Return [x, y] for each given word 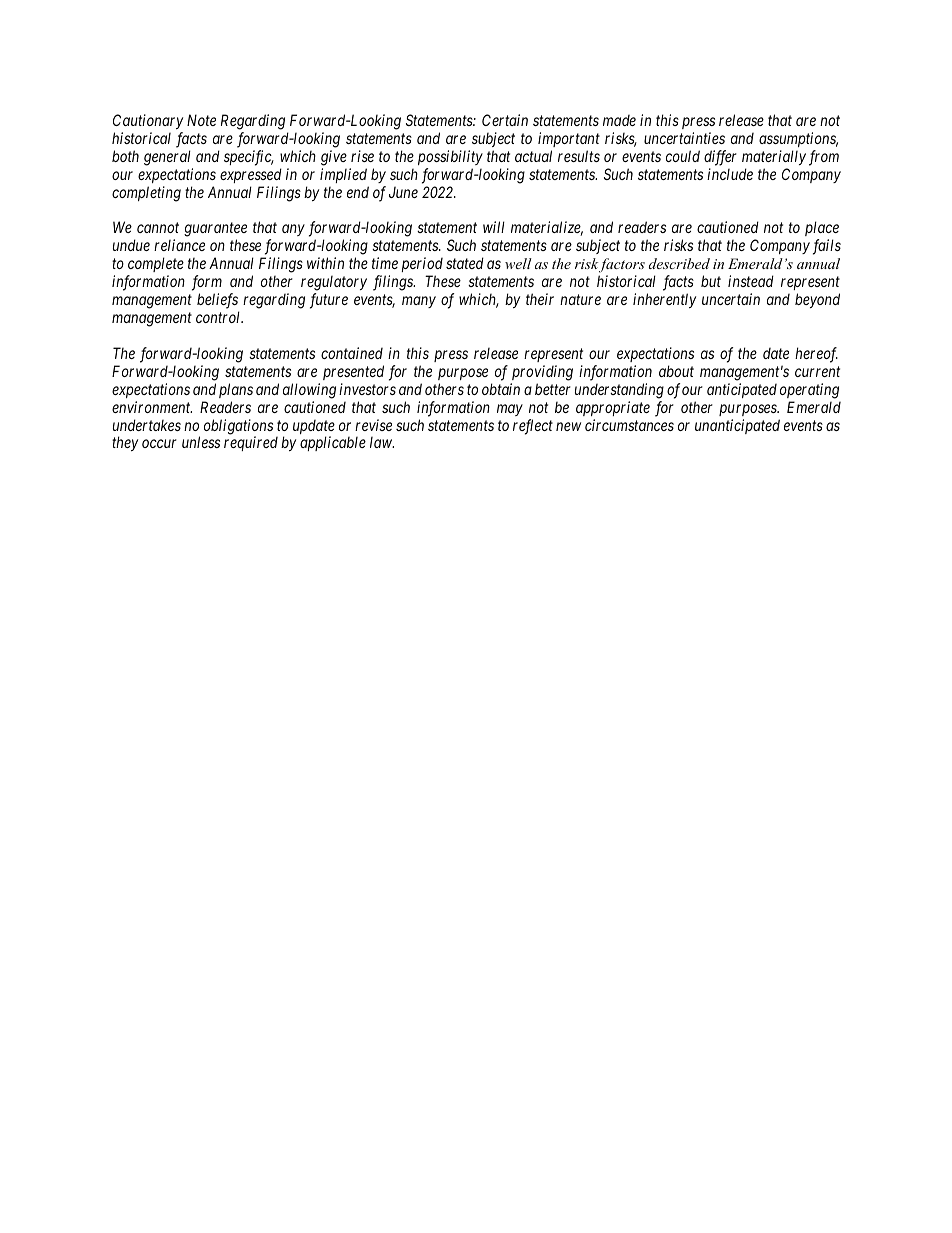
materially [774, 157]
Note [201, 120]
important [569, 139]
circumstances [629, 425]
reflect [533, 427]
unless [201, 442]
